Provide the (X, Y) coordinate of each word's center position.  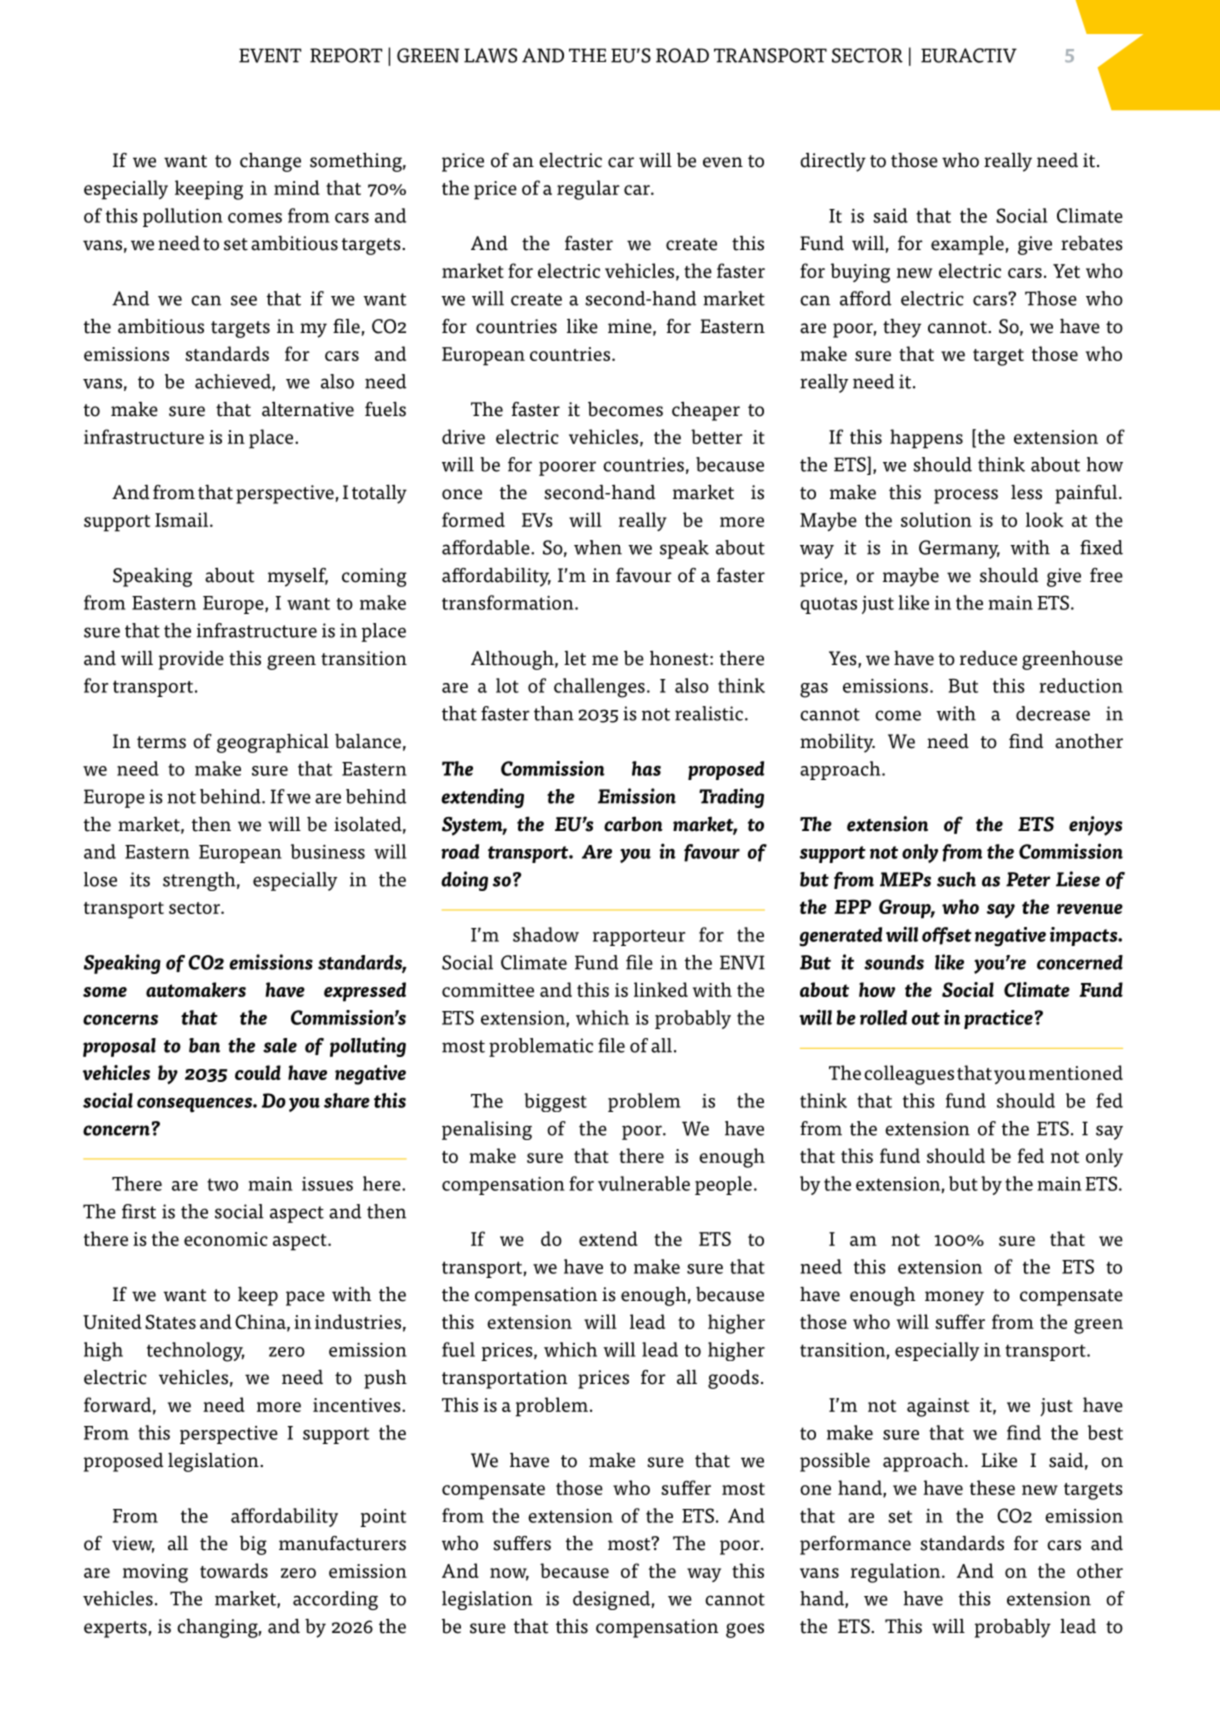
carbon (633, 824)
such (956, 879)
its (140, 879)
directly (833, 162)
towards (234, 1570)
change (270, 162)
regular (588, 190)
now (509, 1574)
